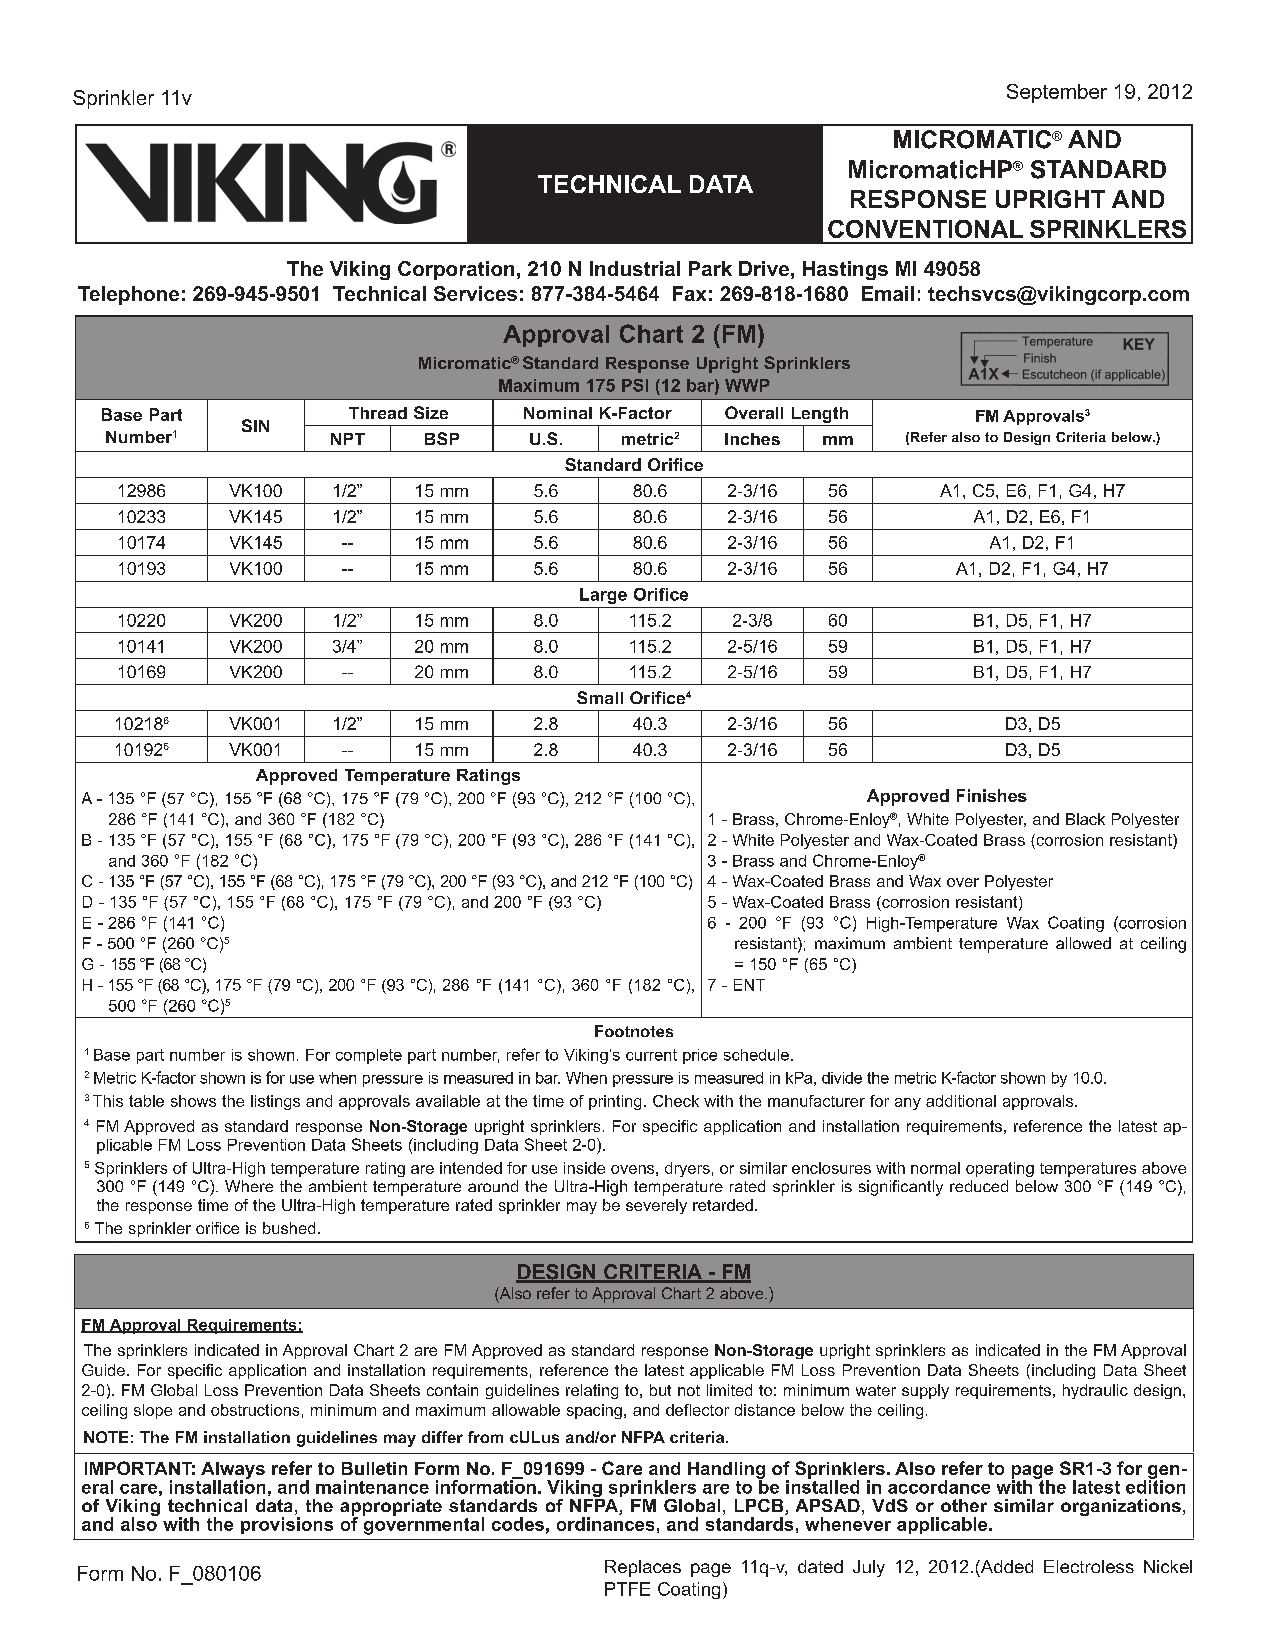 The image size is (1268, 1641). What do you see at coordinates (635, 268) in the screenshot?
I see `Industrial` at bounding box center [635, 268].
